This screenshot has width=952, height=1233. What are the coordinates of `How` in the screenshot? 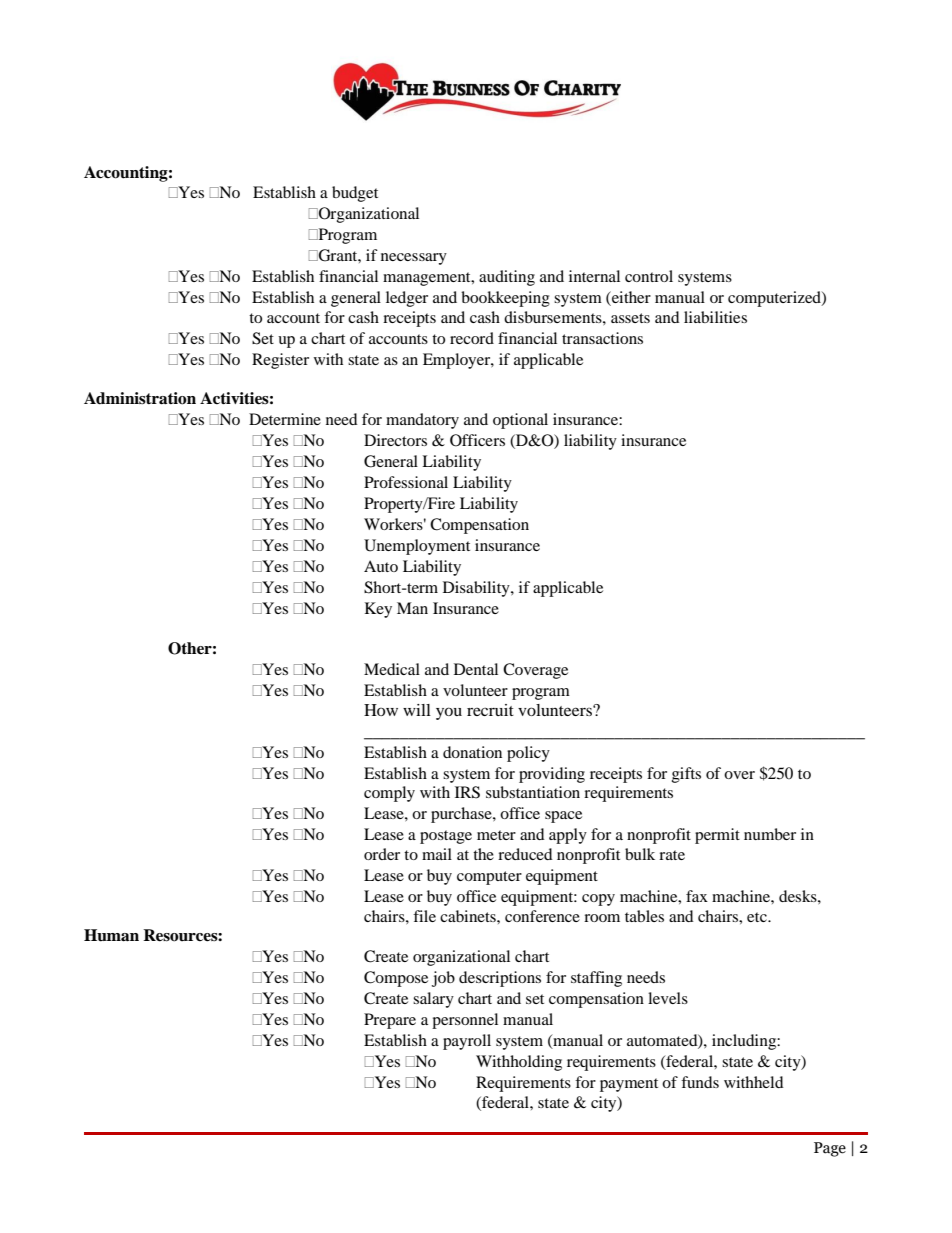 It's located at (381, 710).
